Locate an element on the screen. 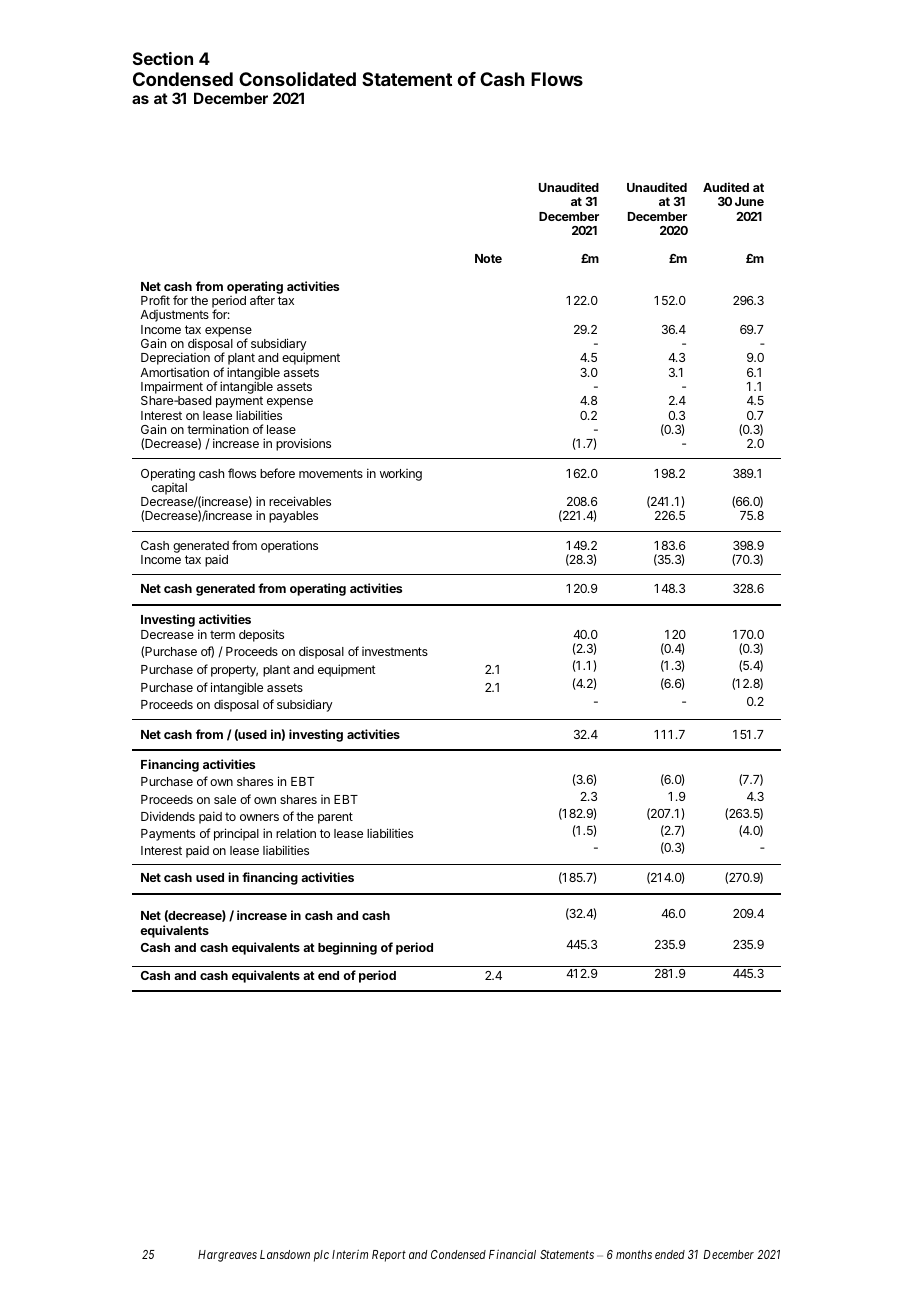 Image resolution: width=924 pixels, height=1308 pixels. June is located at coordinates (749, 201).
